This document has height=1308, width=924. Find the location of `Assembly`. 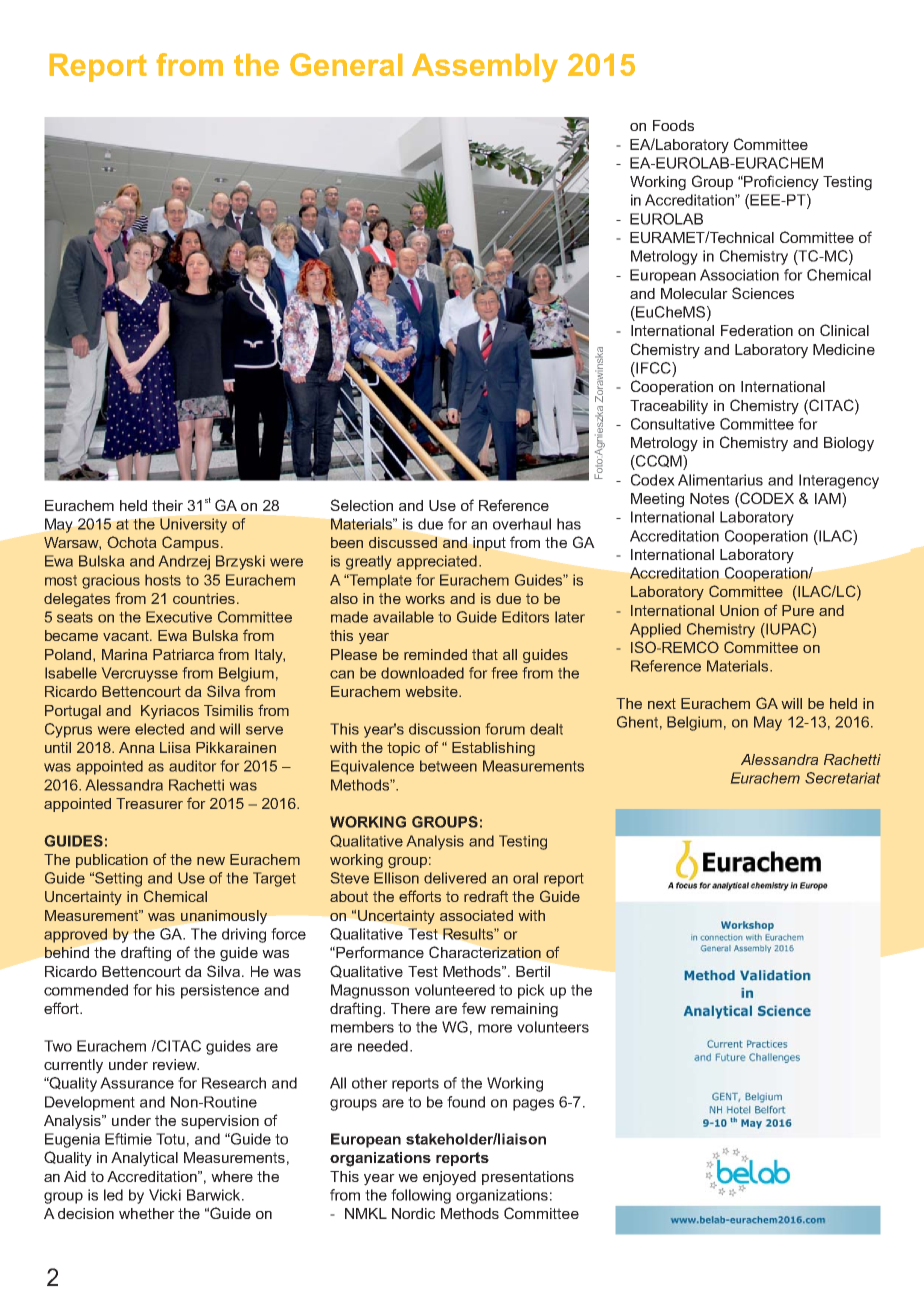

Assembly is located at coordinates (485, 68).
